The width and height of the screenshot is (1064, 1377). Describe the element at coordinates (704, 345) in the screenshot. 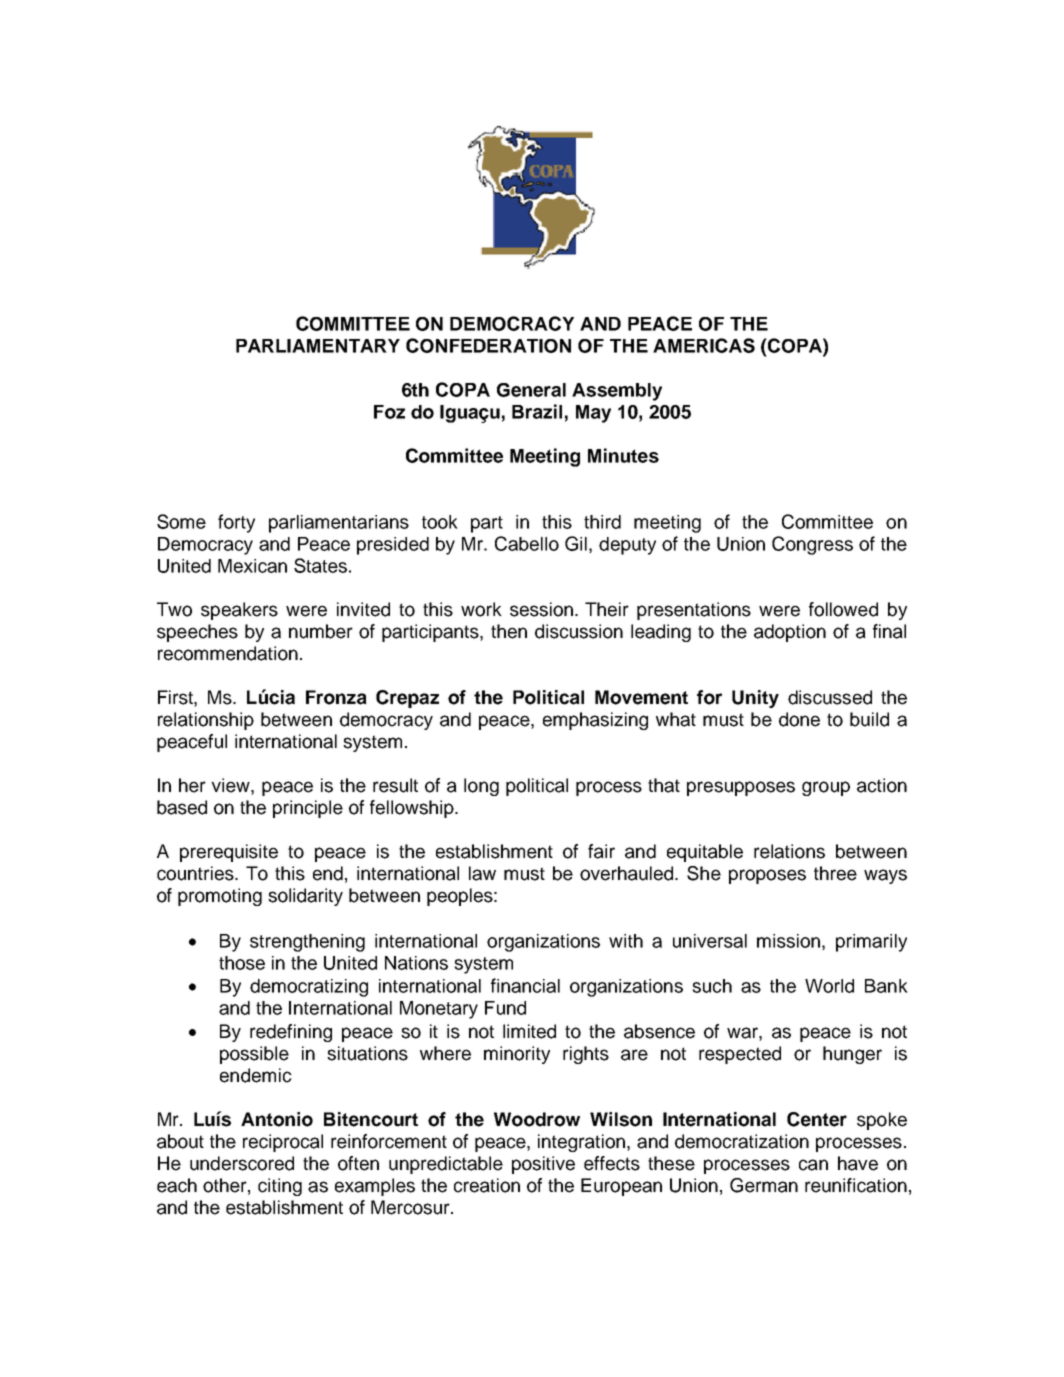

I see `AMERICAS` at that location.
